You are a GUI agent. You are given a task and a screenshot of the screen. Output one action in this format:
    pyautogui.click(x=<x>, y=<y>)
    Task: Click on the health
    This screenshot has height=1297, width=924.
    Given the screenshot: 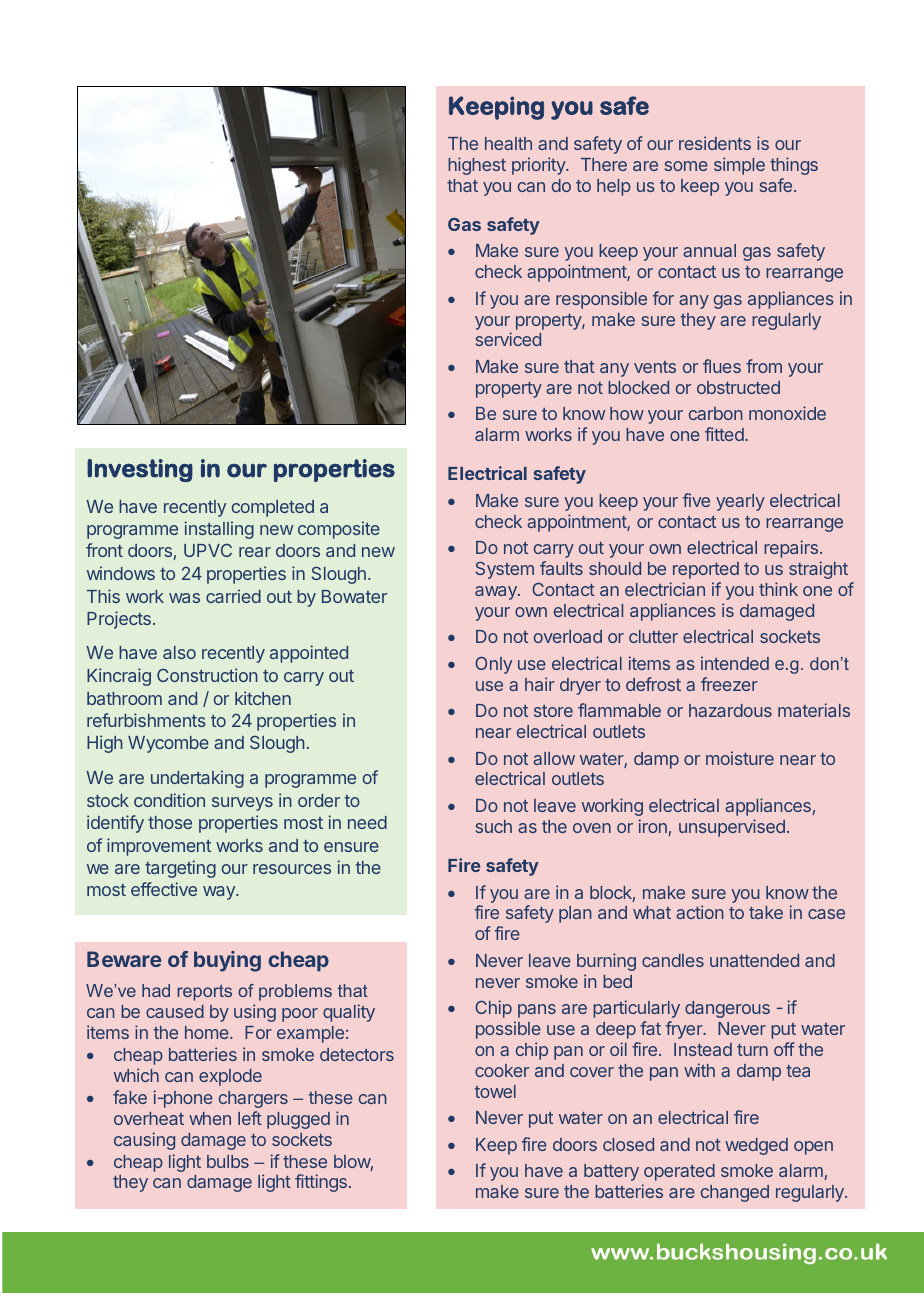 What is the action you would take?
    pyautogui.click(x=508, y=143)
